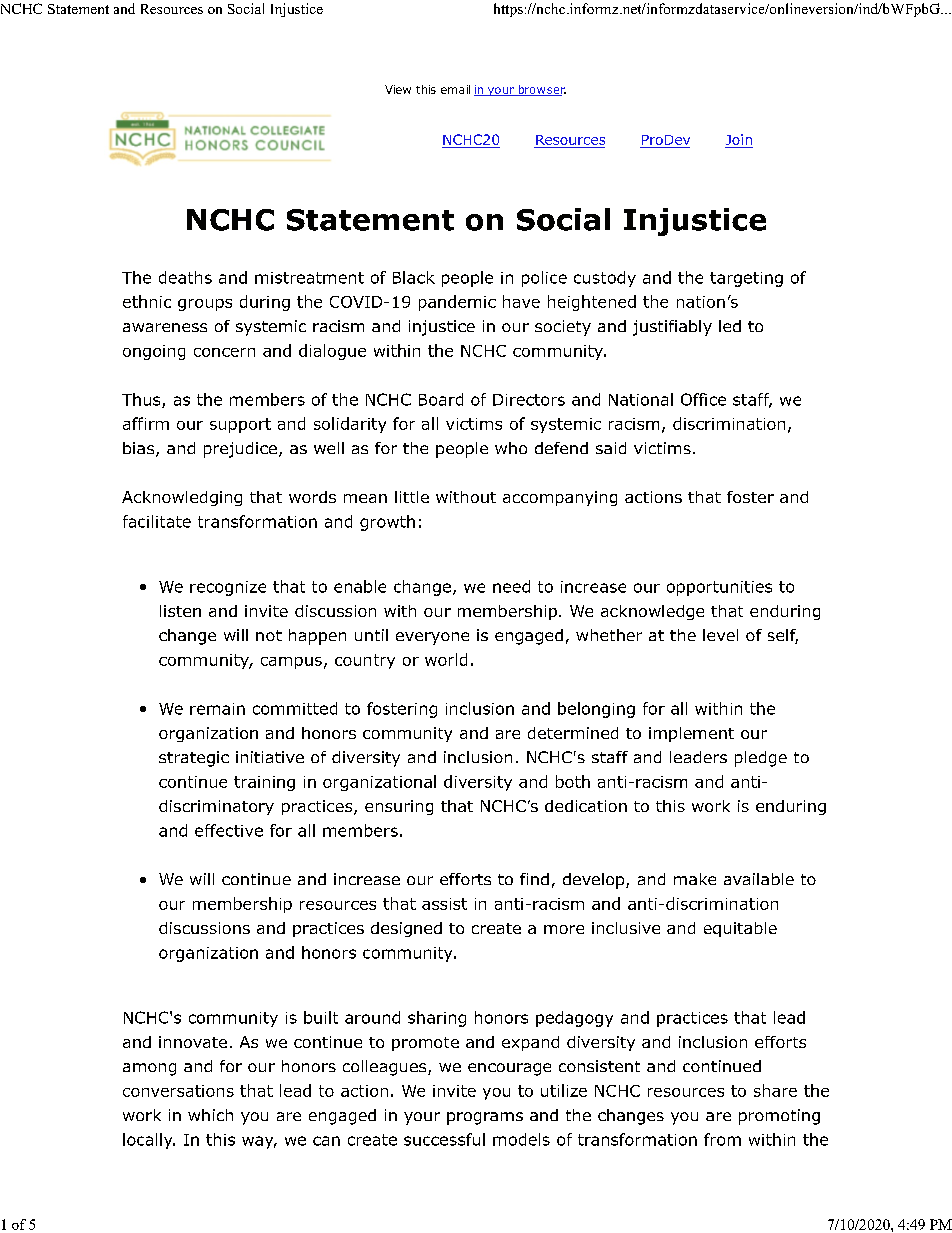 This screenshot has width=952, height=1233. What do you see at coordinates (432, 638) in the screenshot?
I see `everyone` at bounding box center [432, 638].
